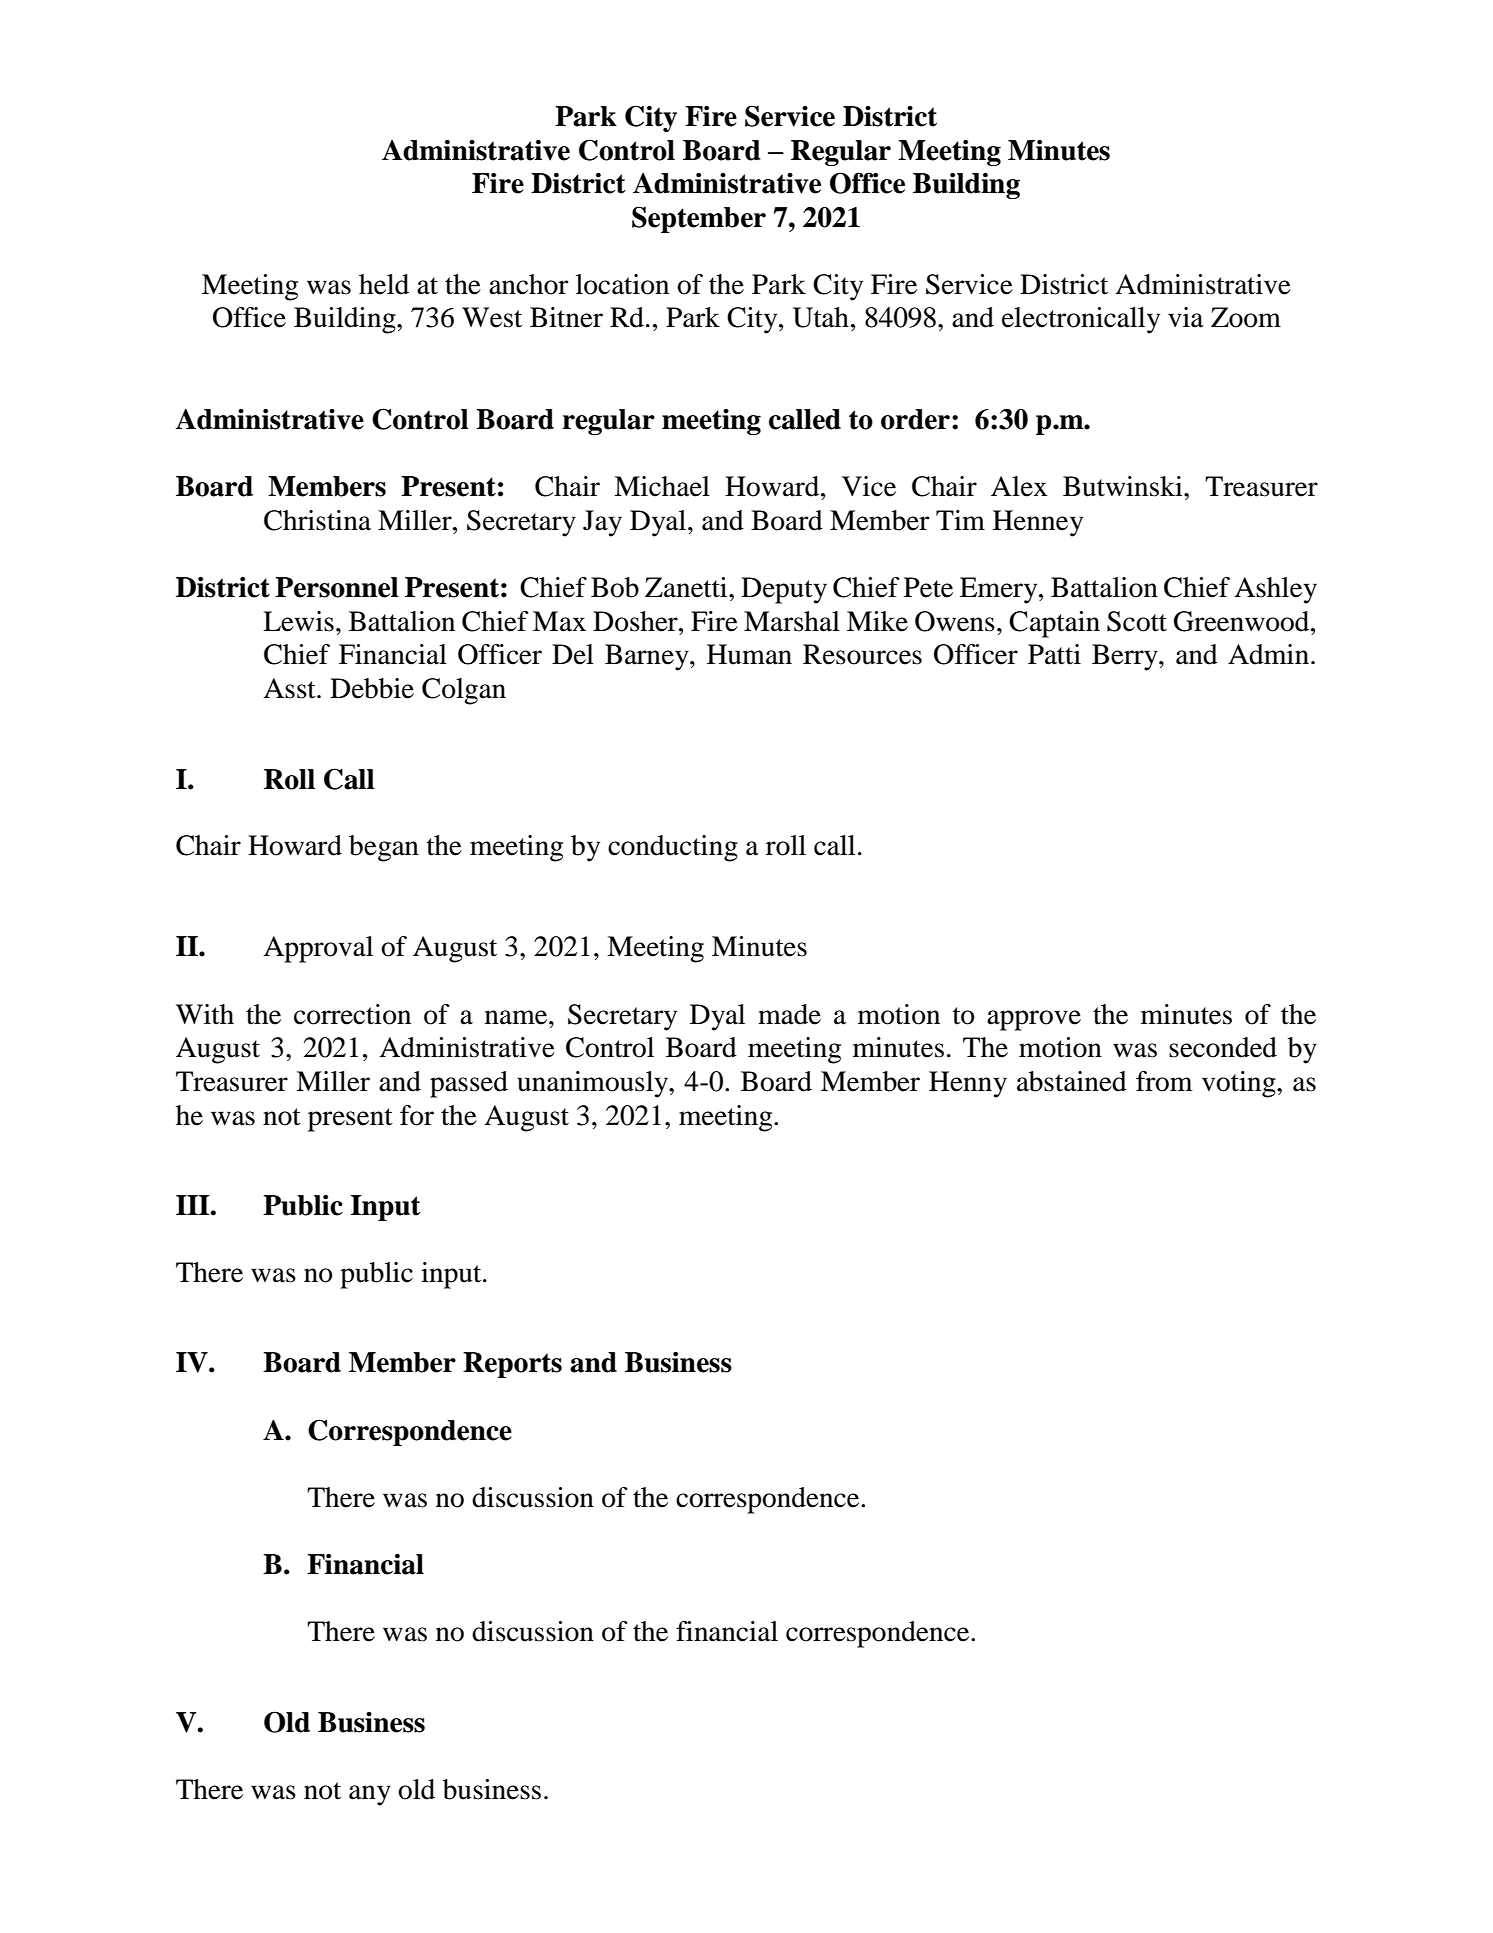 This screenshot has width=1493, height=1933. I want to click on Reports, so click(512, 1365).
